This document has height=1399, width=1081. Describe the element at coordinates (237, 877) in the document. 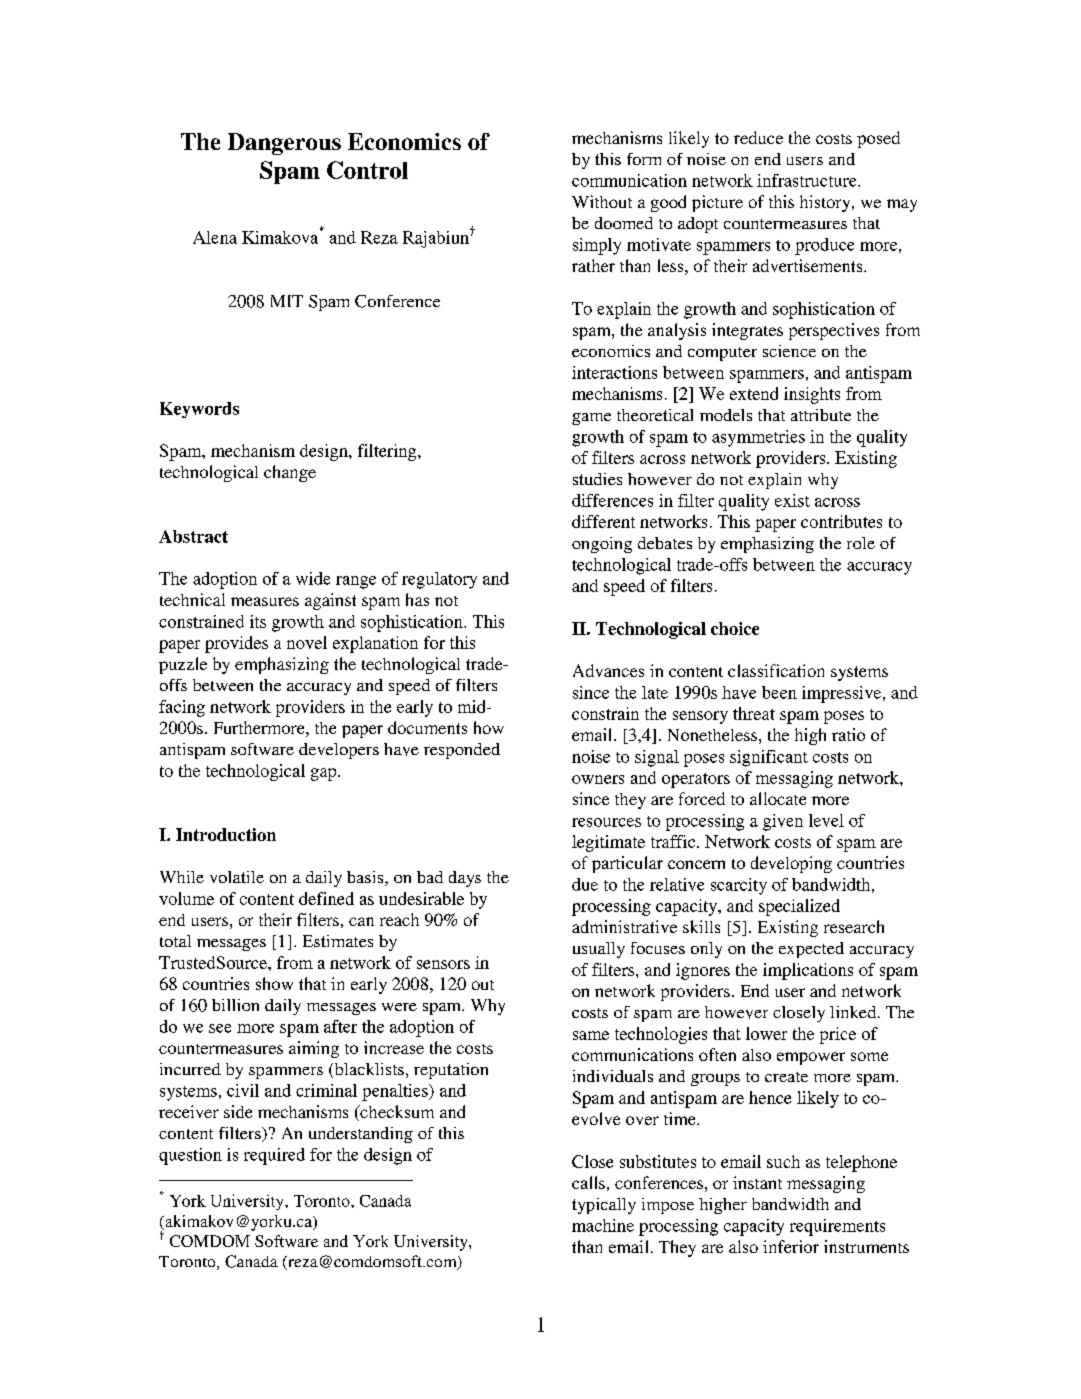

I see `volatile` at that location.
